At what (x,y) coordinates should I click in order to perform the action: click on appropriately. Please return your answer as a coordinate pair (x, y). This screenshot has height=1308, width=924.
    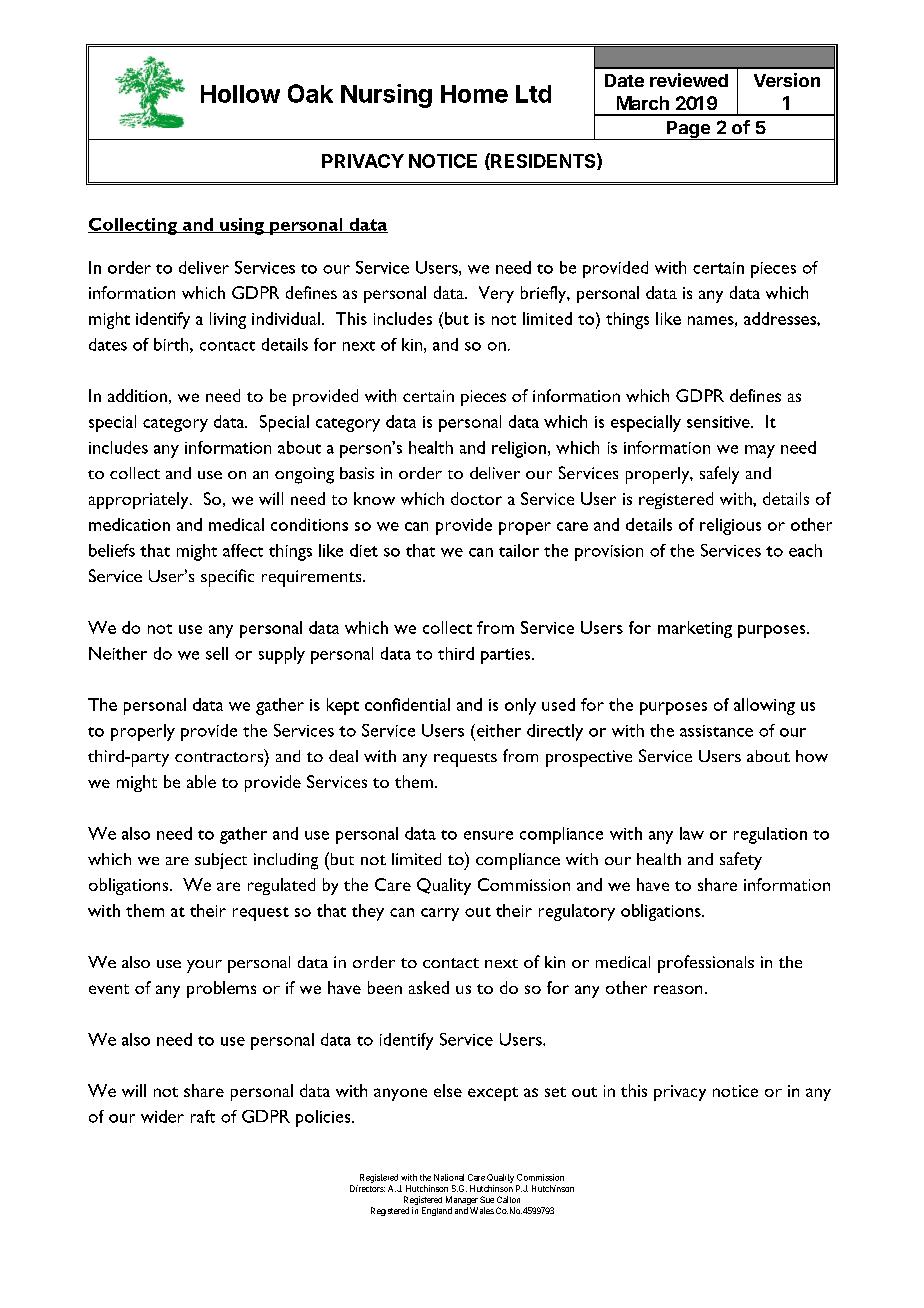
    Looking at the image, I should click on (140, 500).
